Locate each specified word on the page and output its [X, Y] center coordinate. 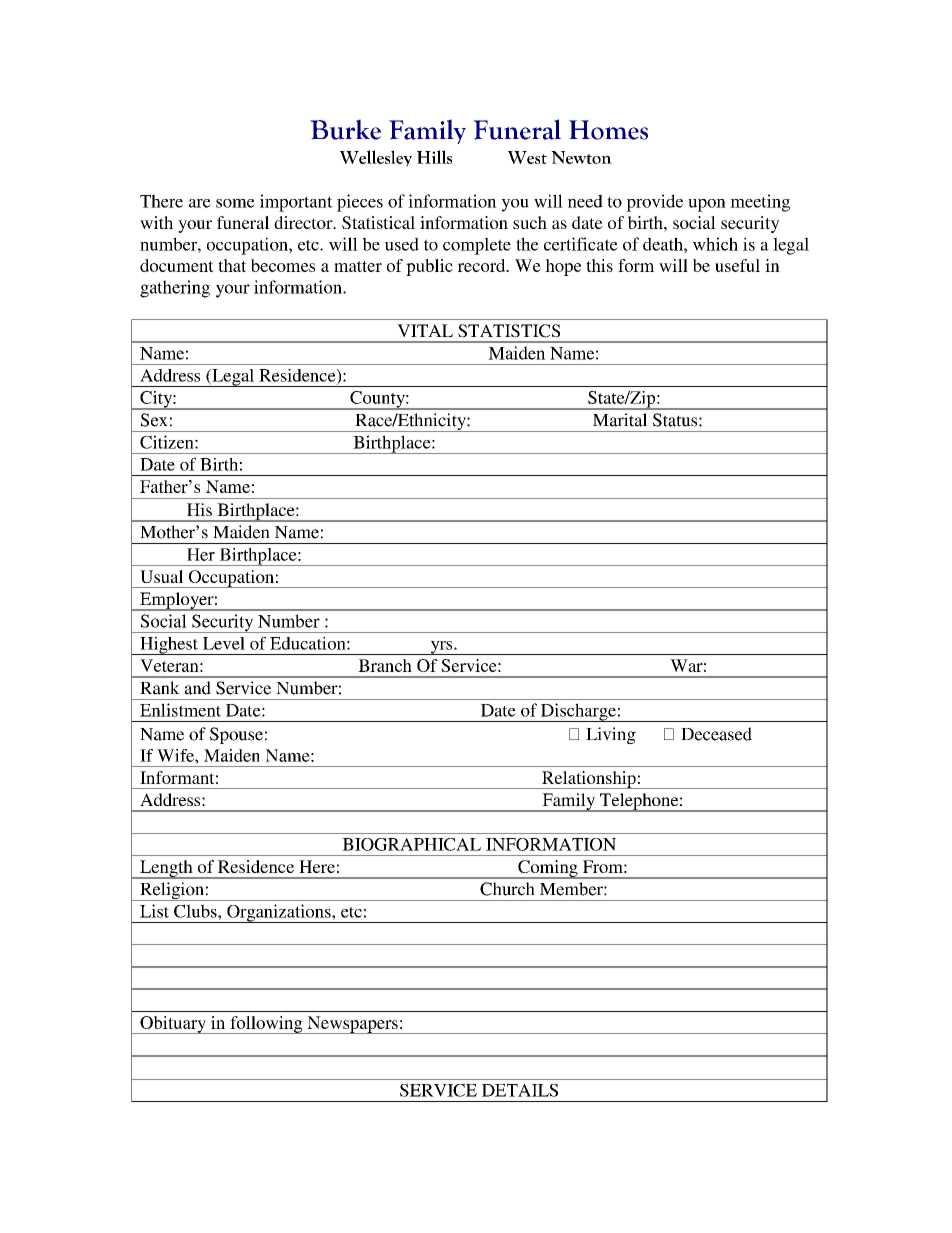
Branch [385, 665]
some [235, 203]
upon [707, 205]
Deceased [716, 734]
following [266, 1025]
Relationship [589, 780]
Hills [434, 157]
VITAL [425, 330]
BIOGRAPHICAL [411, 844]
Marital [620, 420]
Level [224, 643]
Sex [154, 420]
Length [166, 869]
